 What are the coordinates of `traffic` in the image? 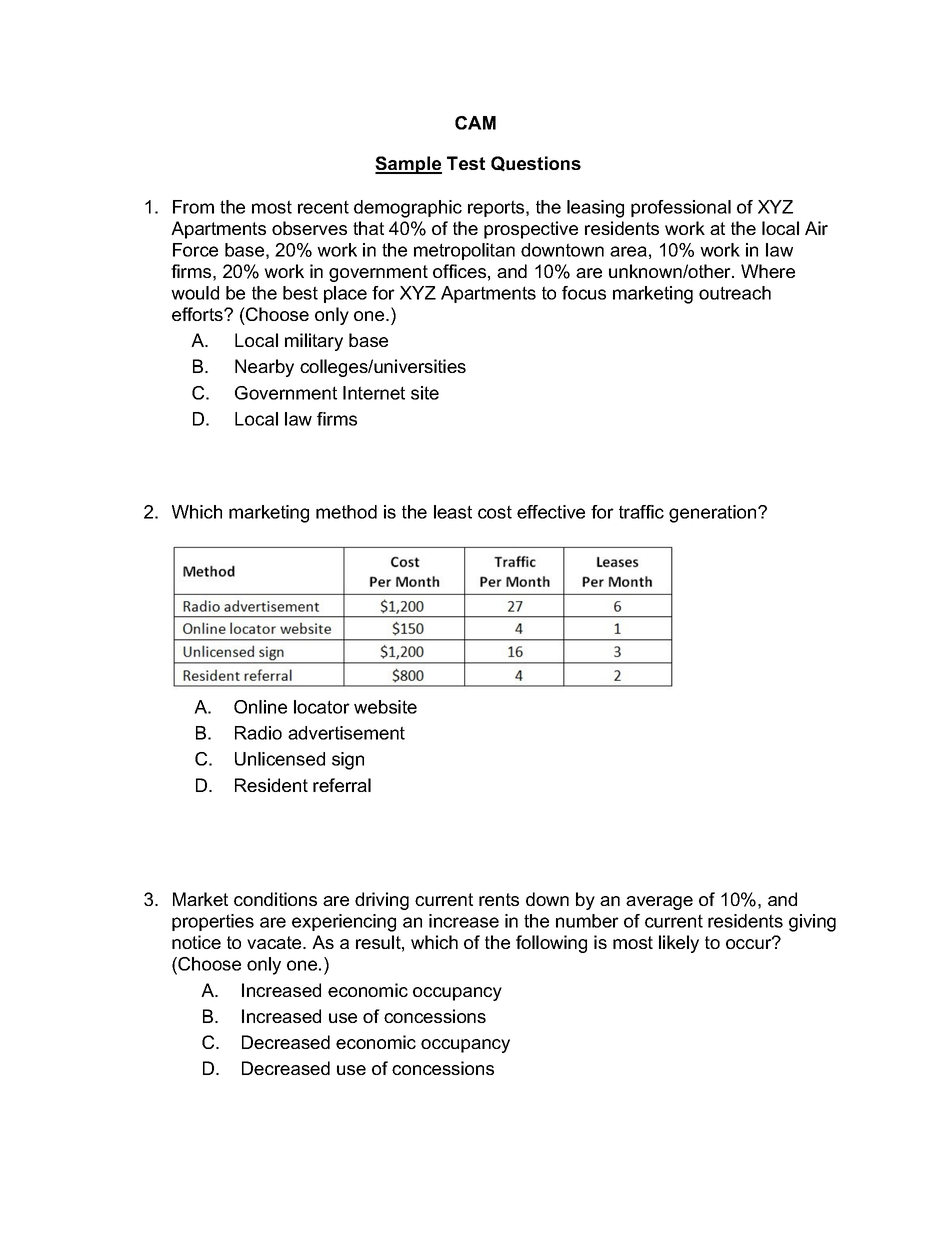 It's located at (641, 512).
